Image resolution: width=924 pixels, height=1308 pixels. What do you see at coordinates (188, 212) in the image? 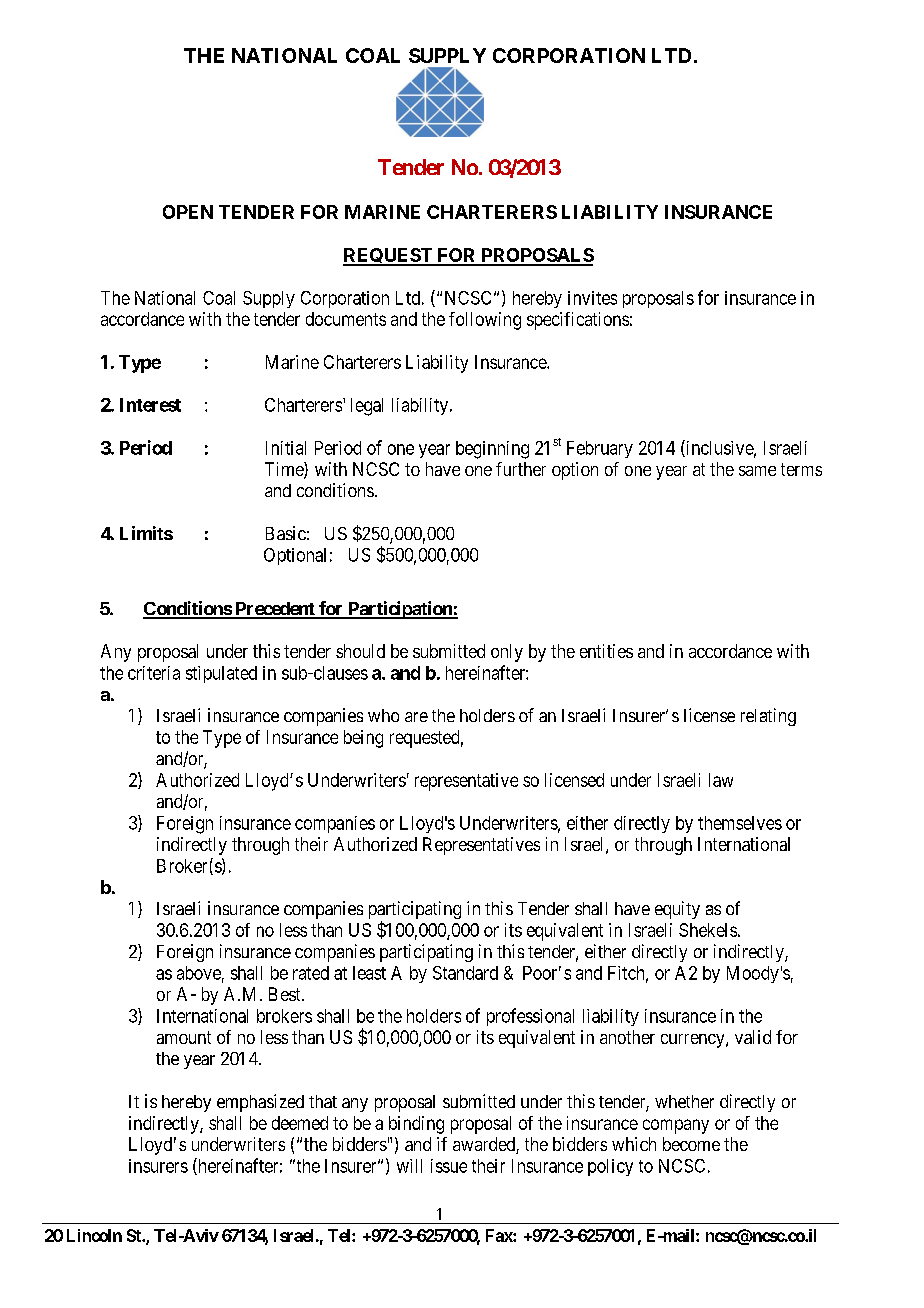
I see `OPEN` at bounding box center [188, 212].
